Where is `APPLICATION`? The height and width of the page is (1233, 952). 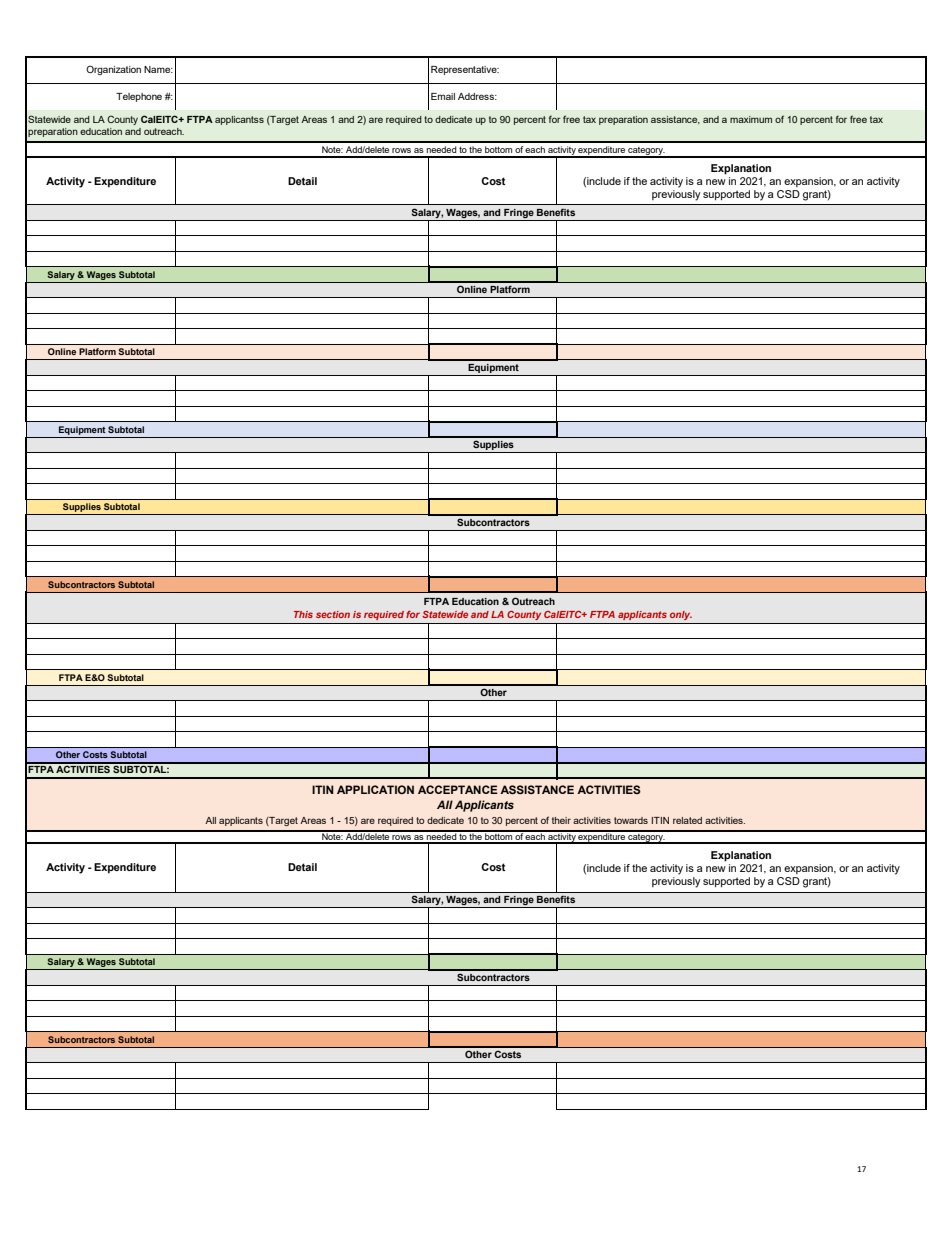
APPLICATION is located at coordinates (375, 789).
